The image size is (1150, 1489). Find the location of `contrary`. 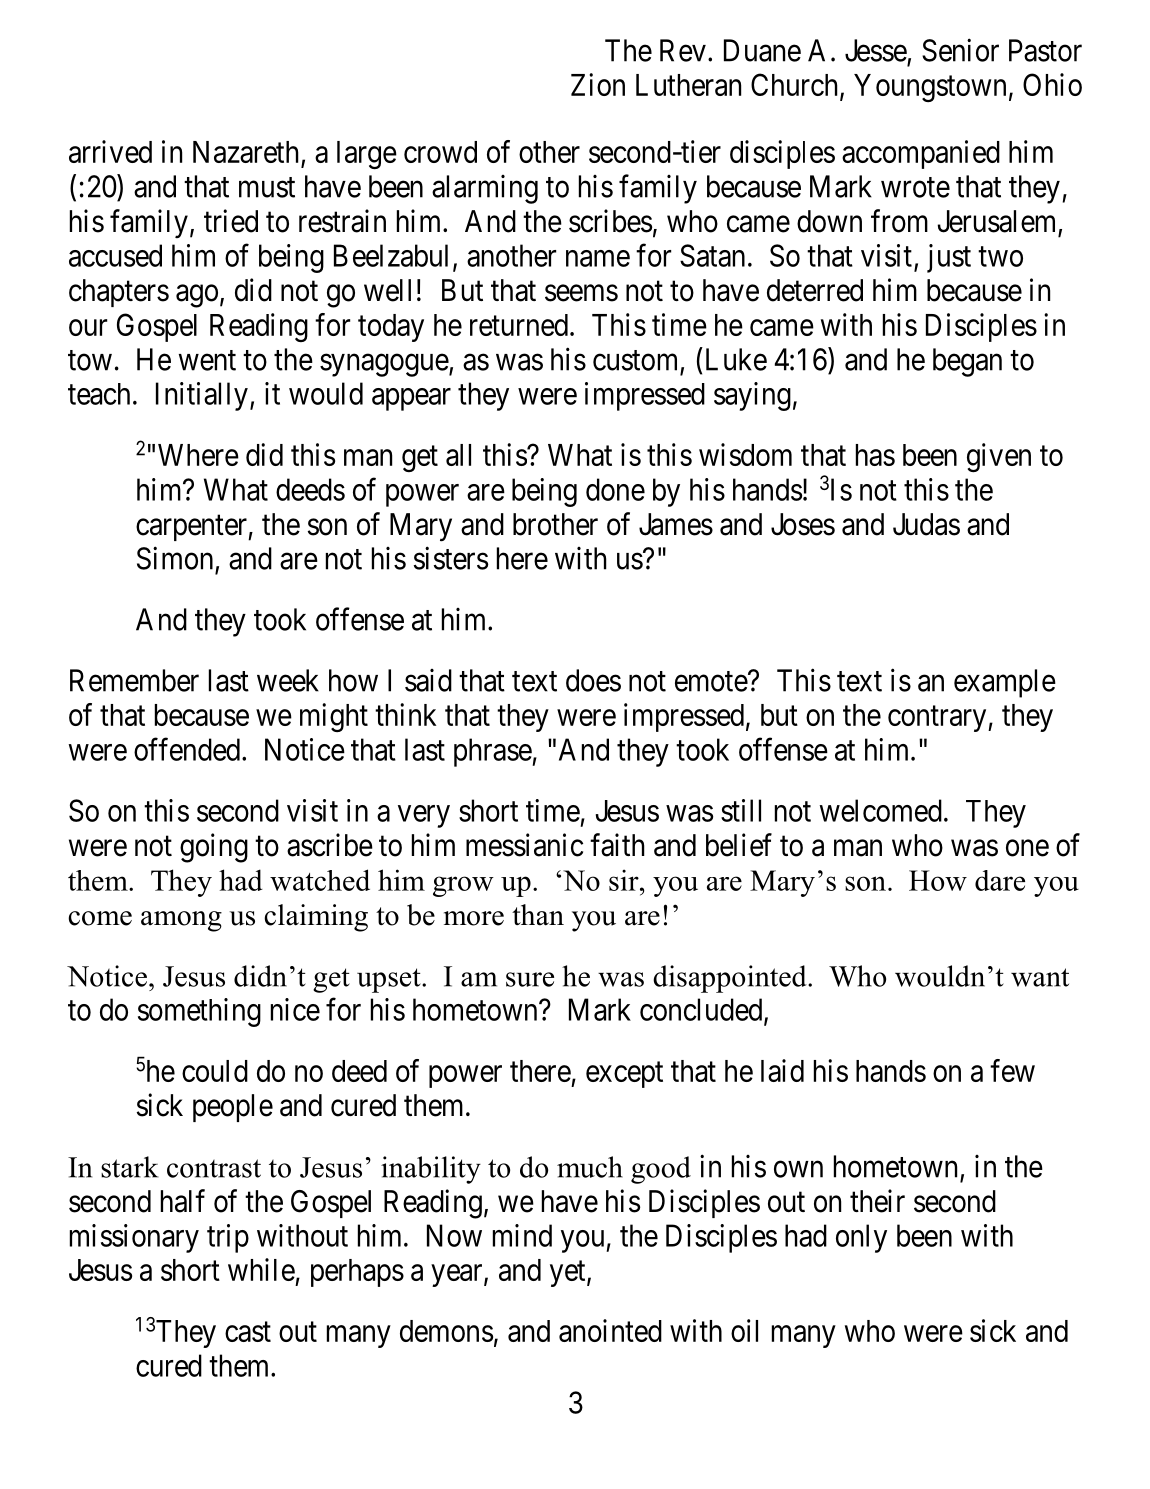

contrary is located at coordinates (938, 719).
